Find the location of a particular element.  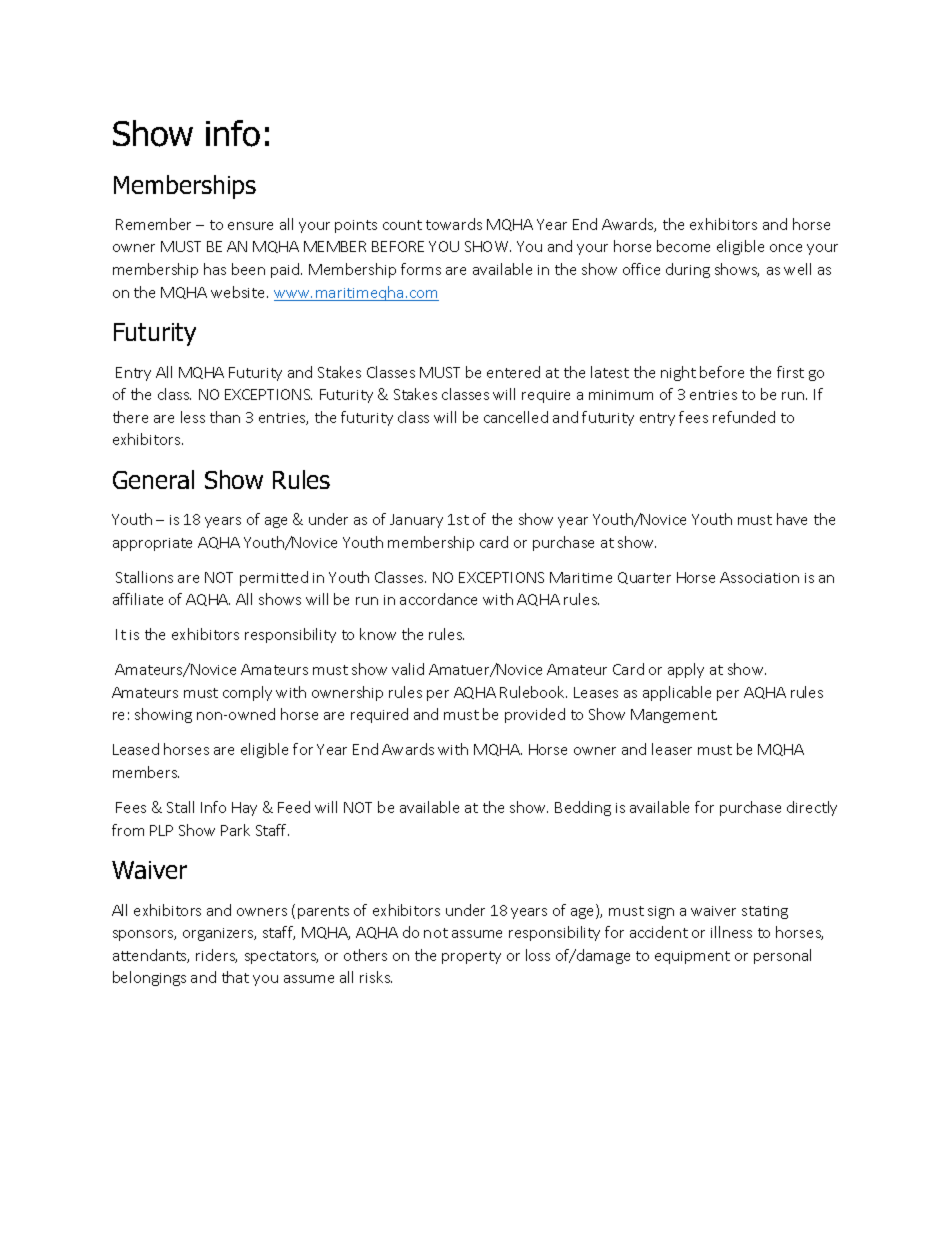

riders is located at coordinates (216, 956).
